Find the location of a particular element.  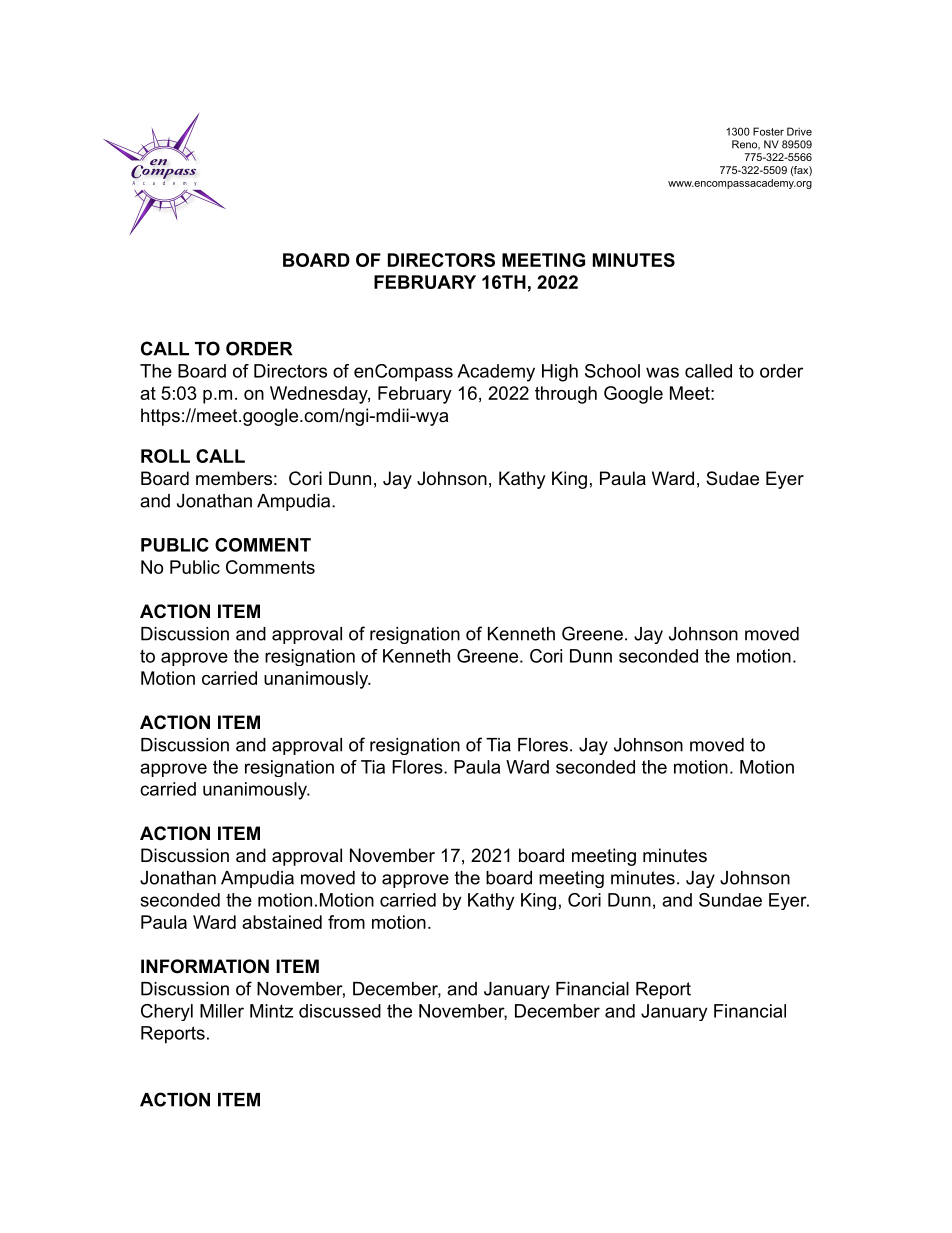

Miller is located at coordinates (222, 1011).
